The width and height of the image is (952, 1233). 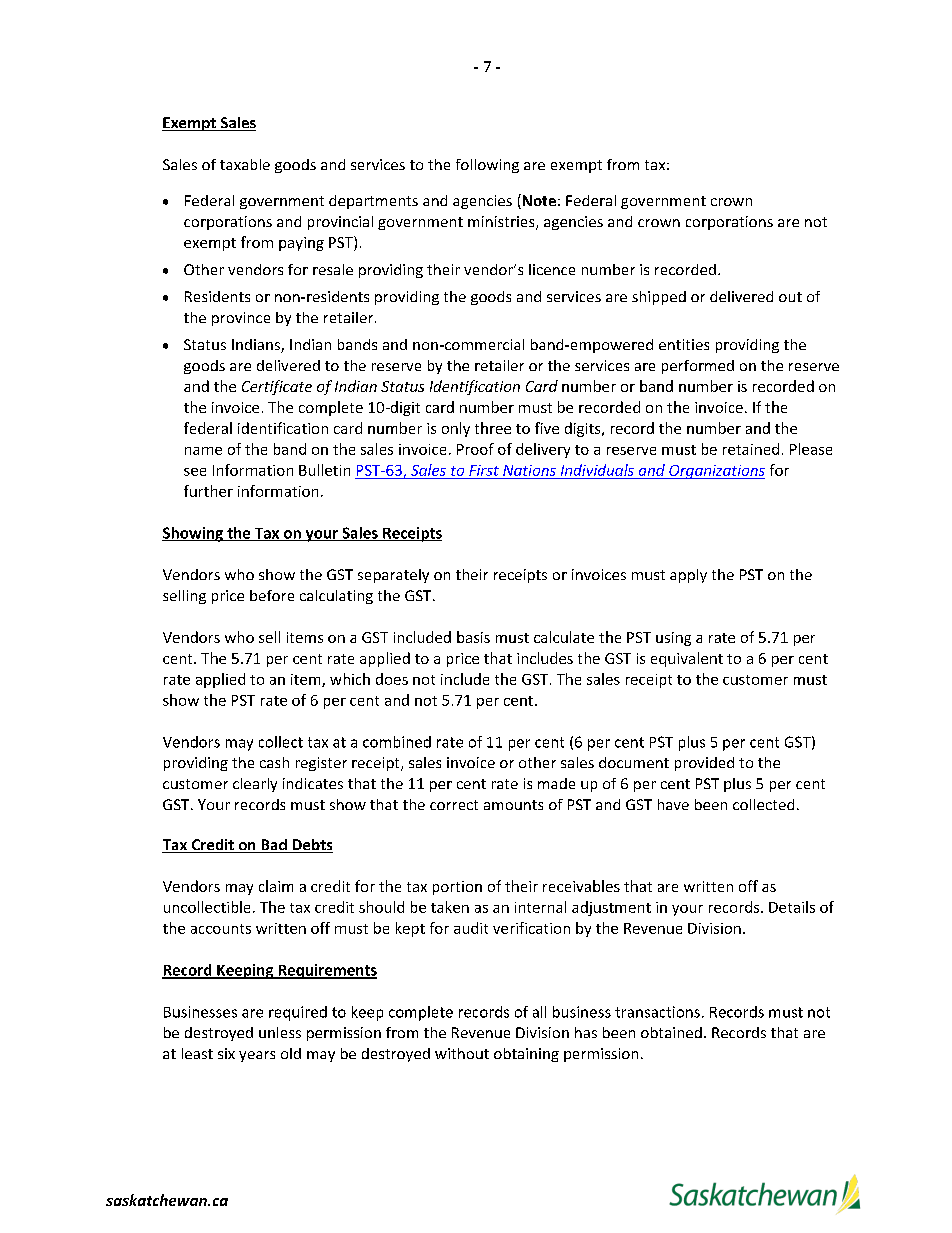 What do you see at coordinates (473, 637) in the image?
I see `basis` at bounding box center [473, 637].
